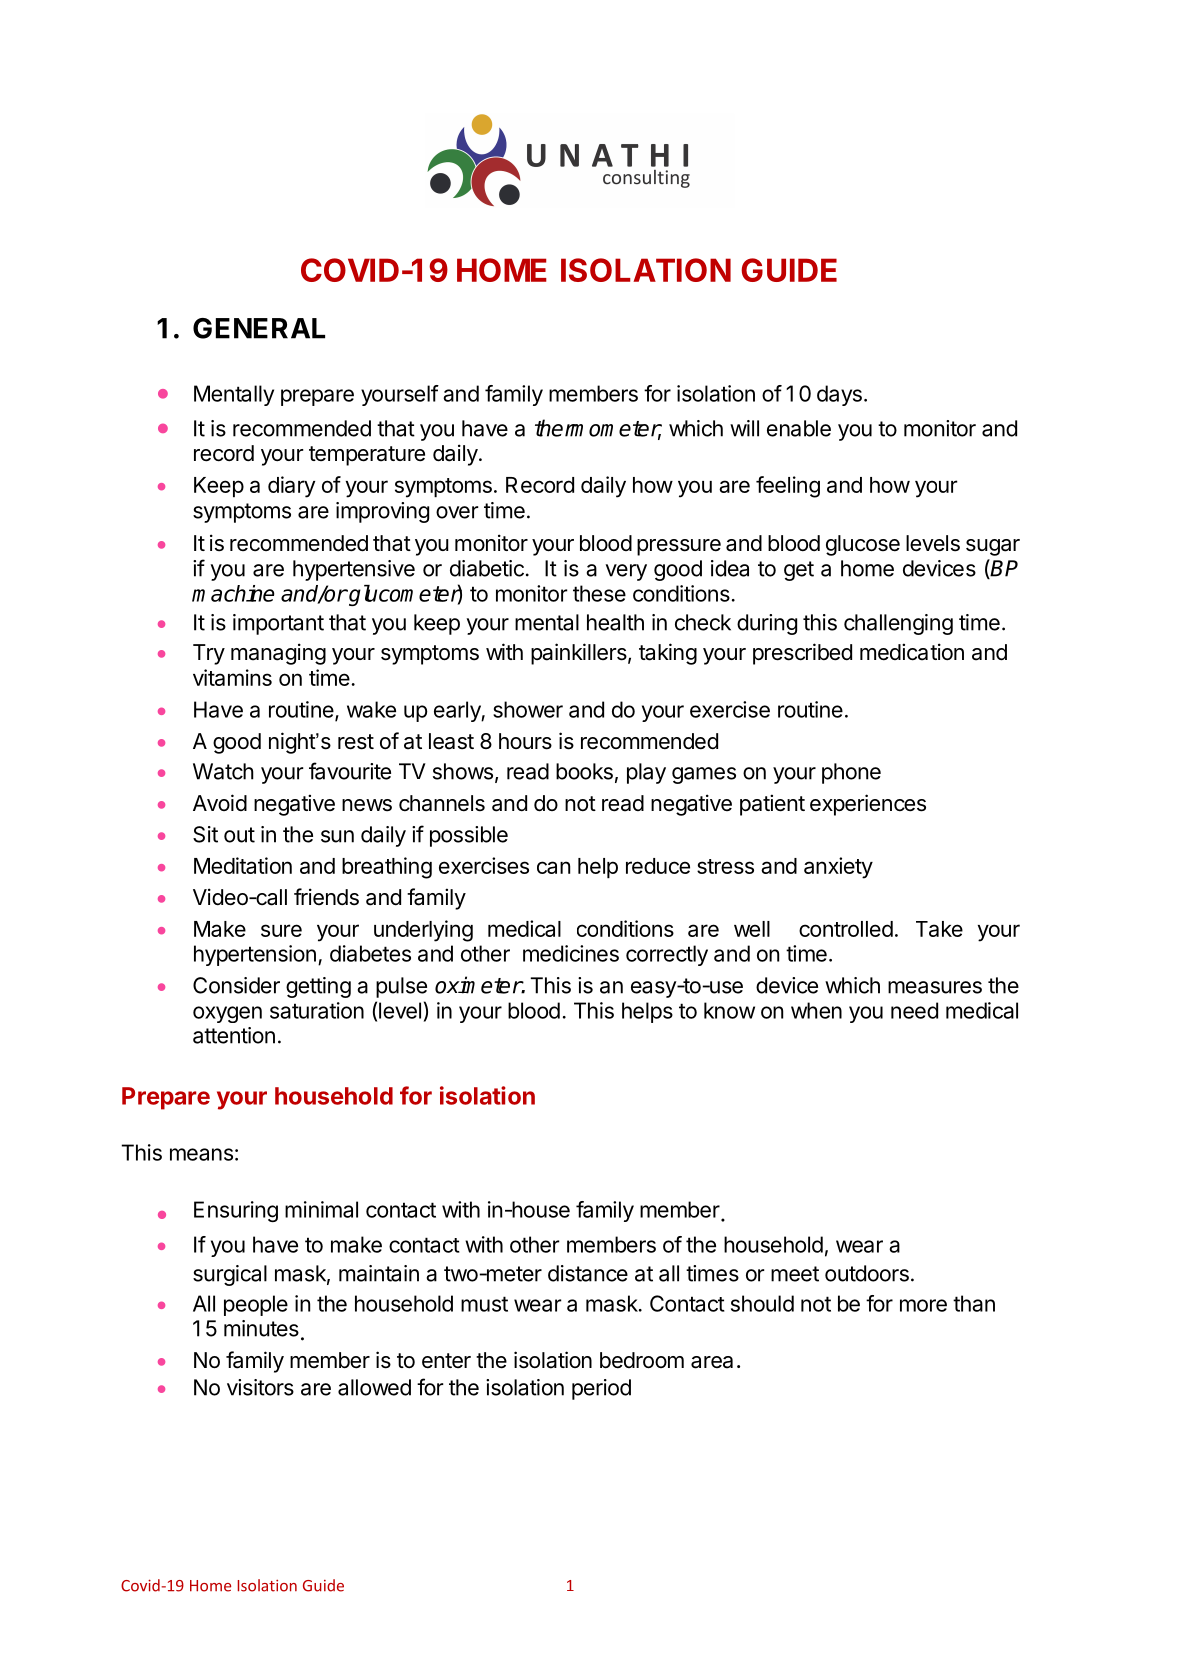 The width and height of the document is (1179, 1667). What do you see at coordinates (571, 953) in the document?
I see `medicines` at bounding box center [571, 953].
